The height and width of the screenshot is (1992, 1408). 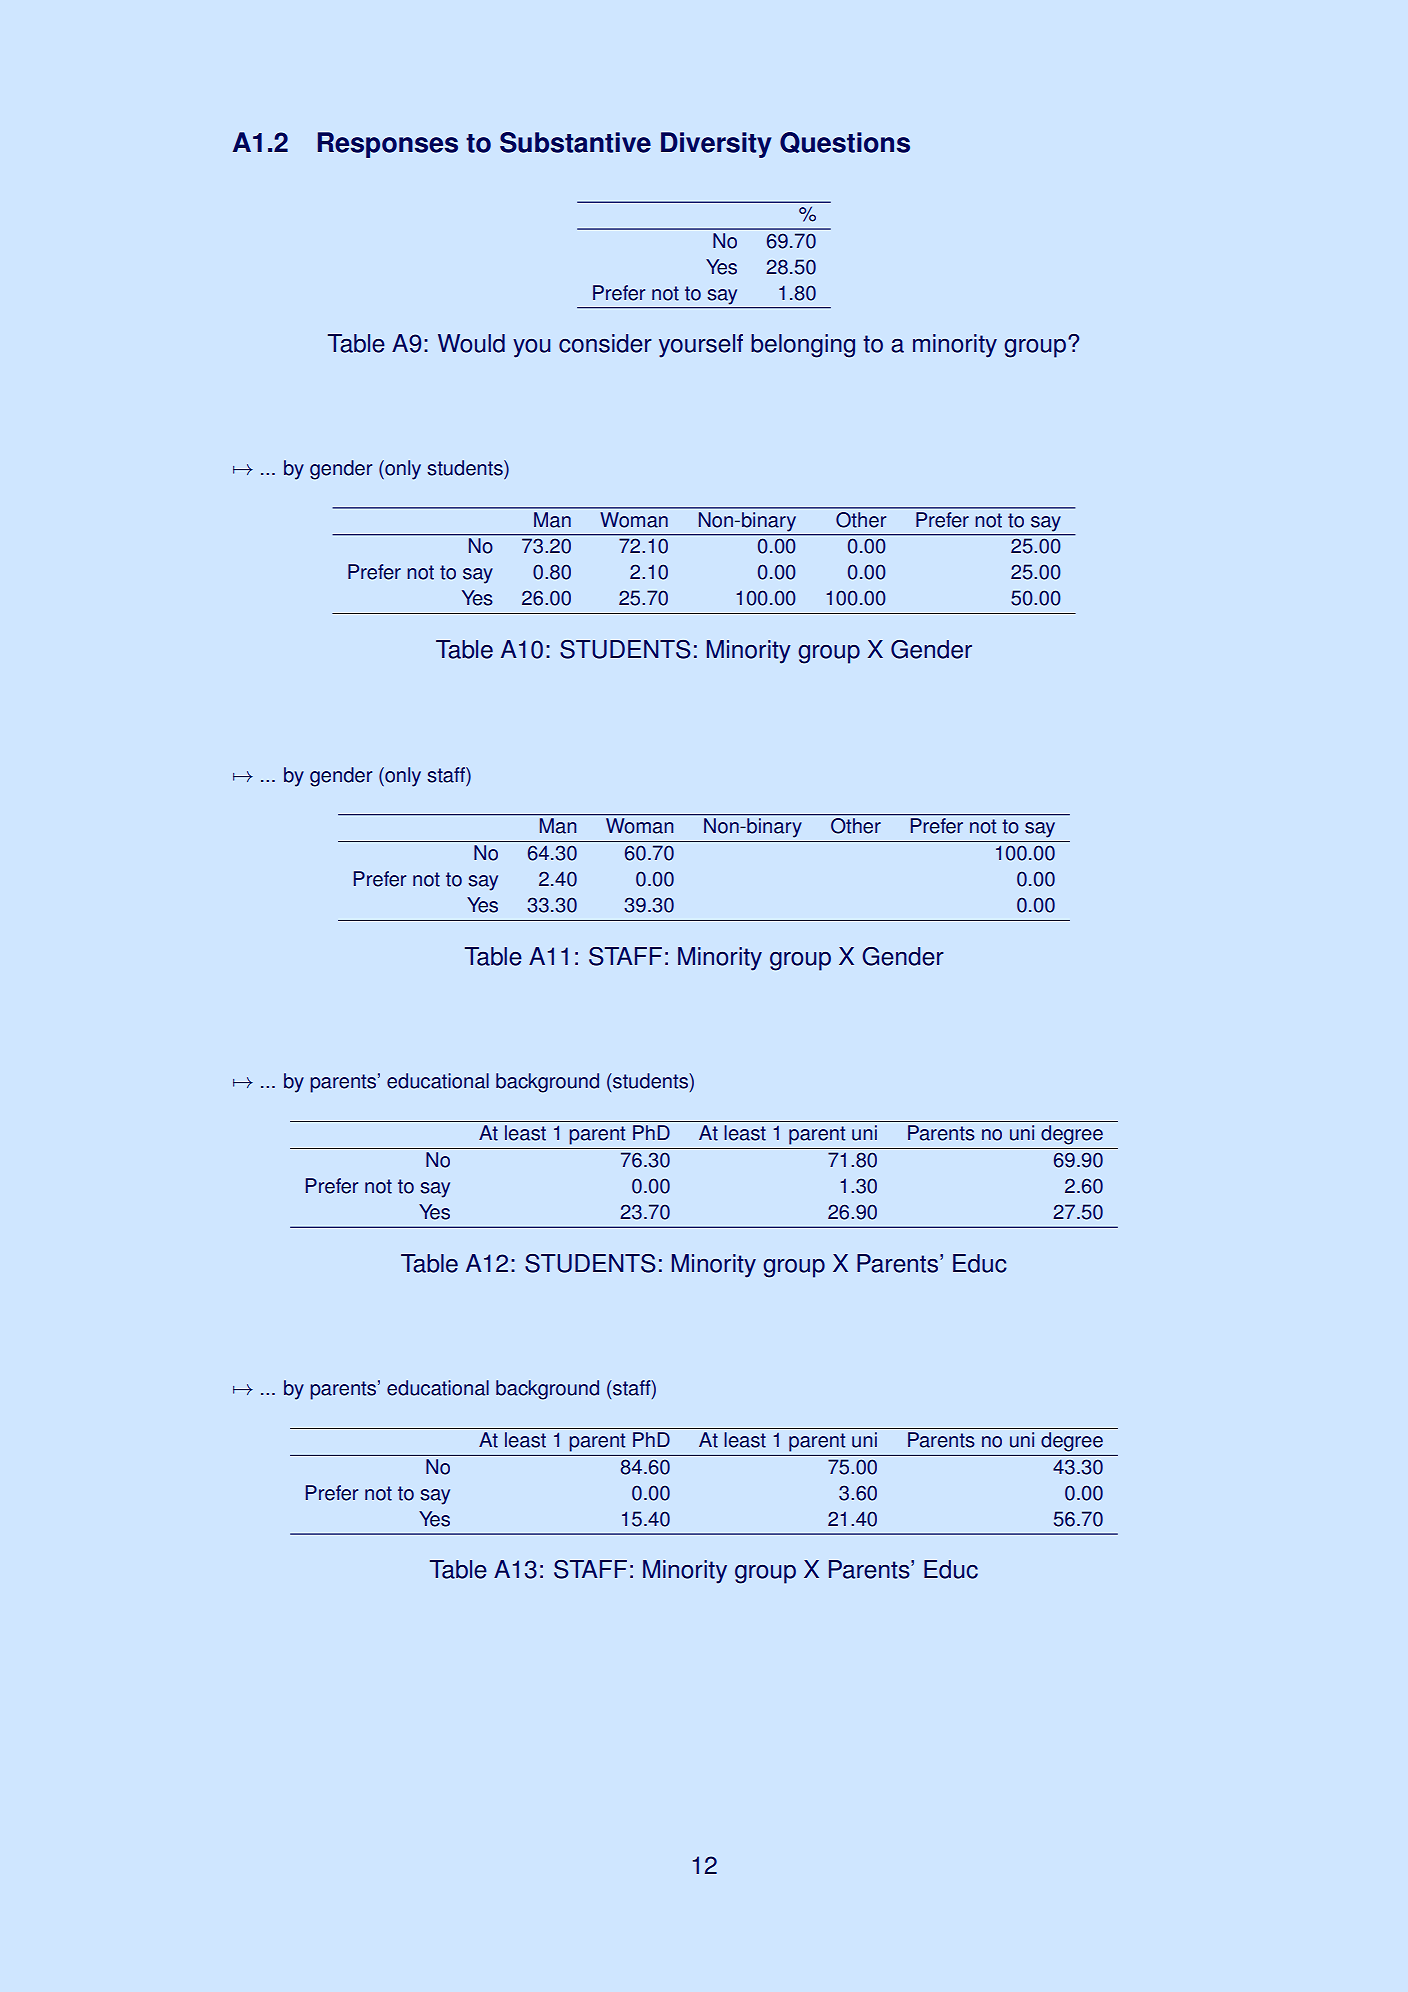 I want to click on Responses, so click(x=388, y=145).
